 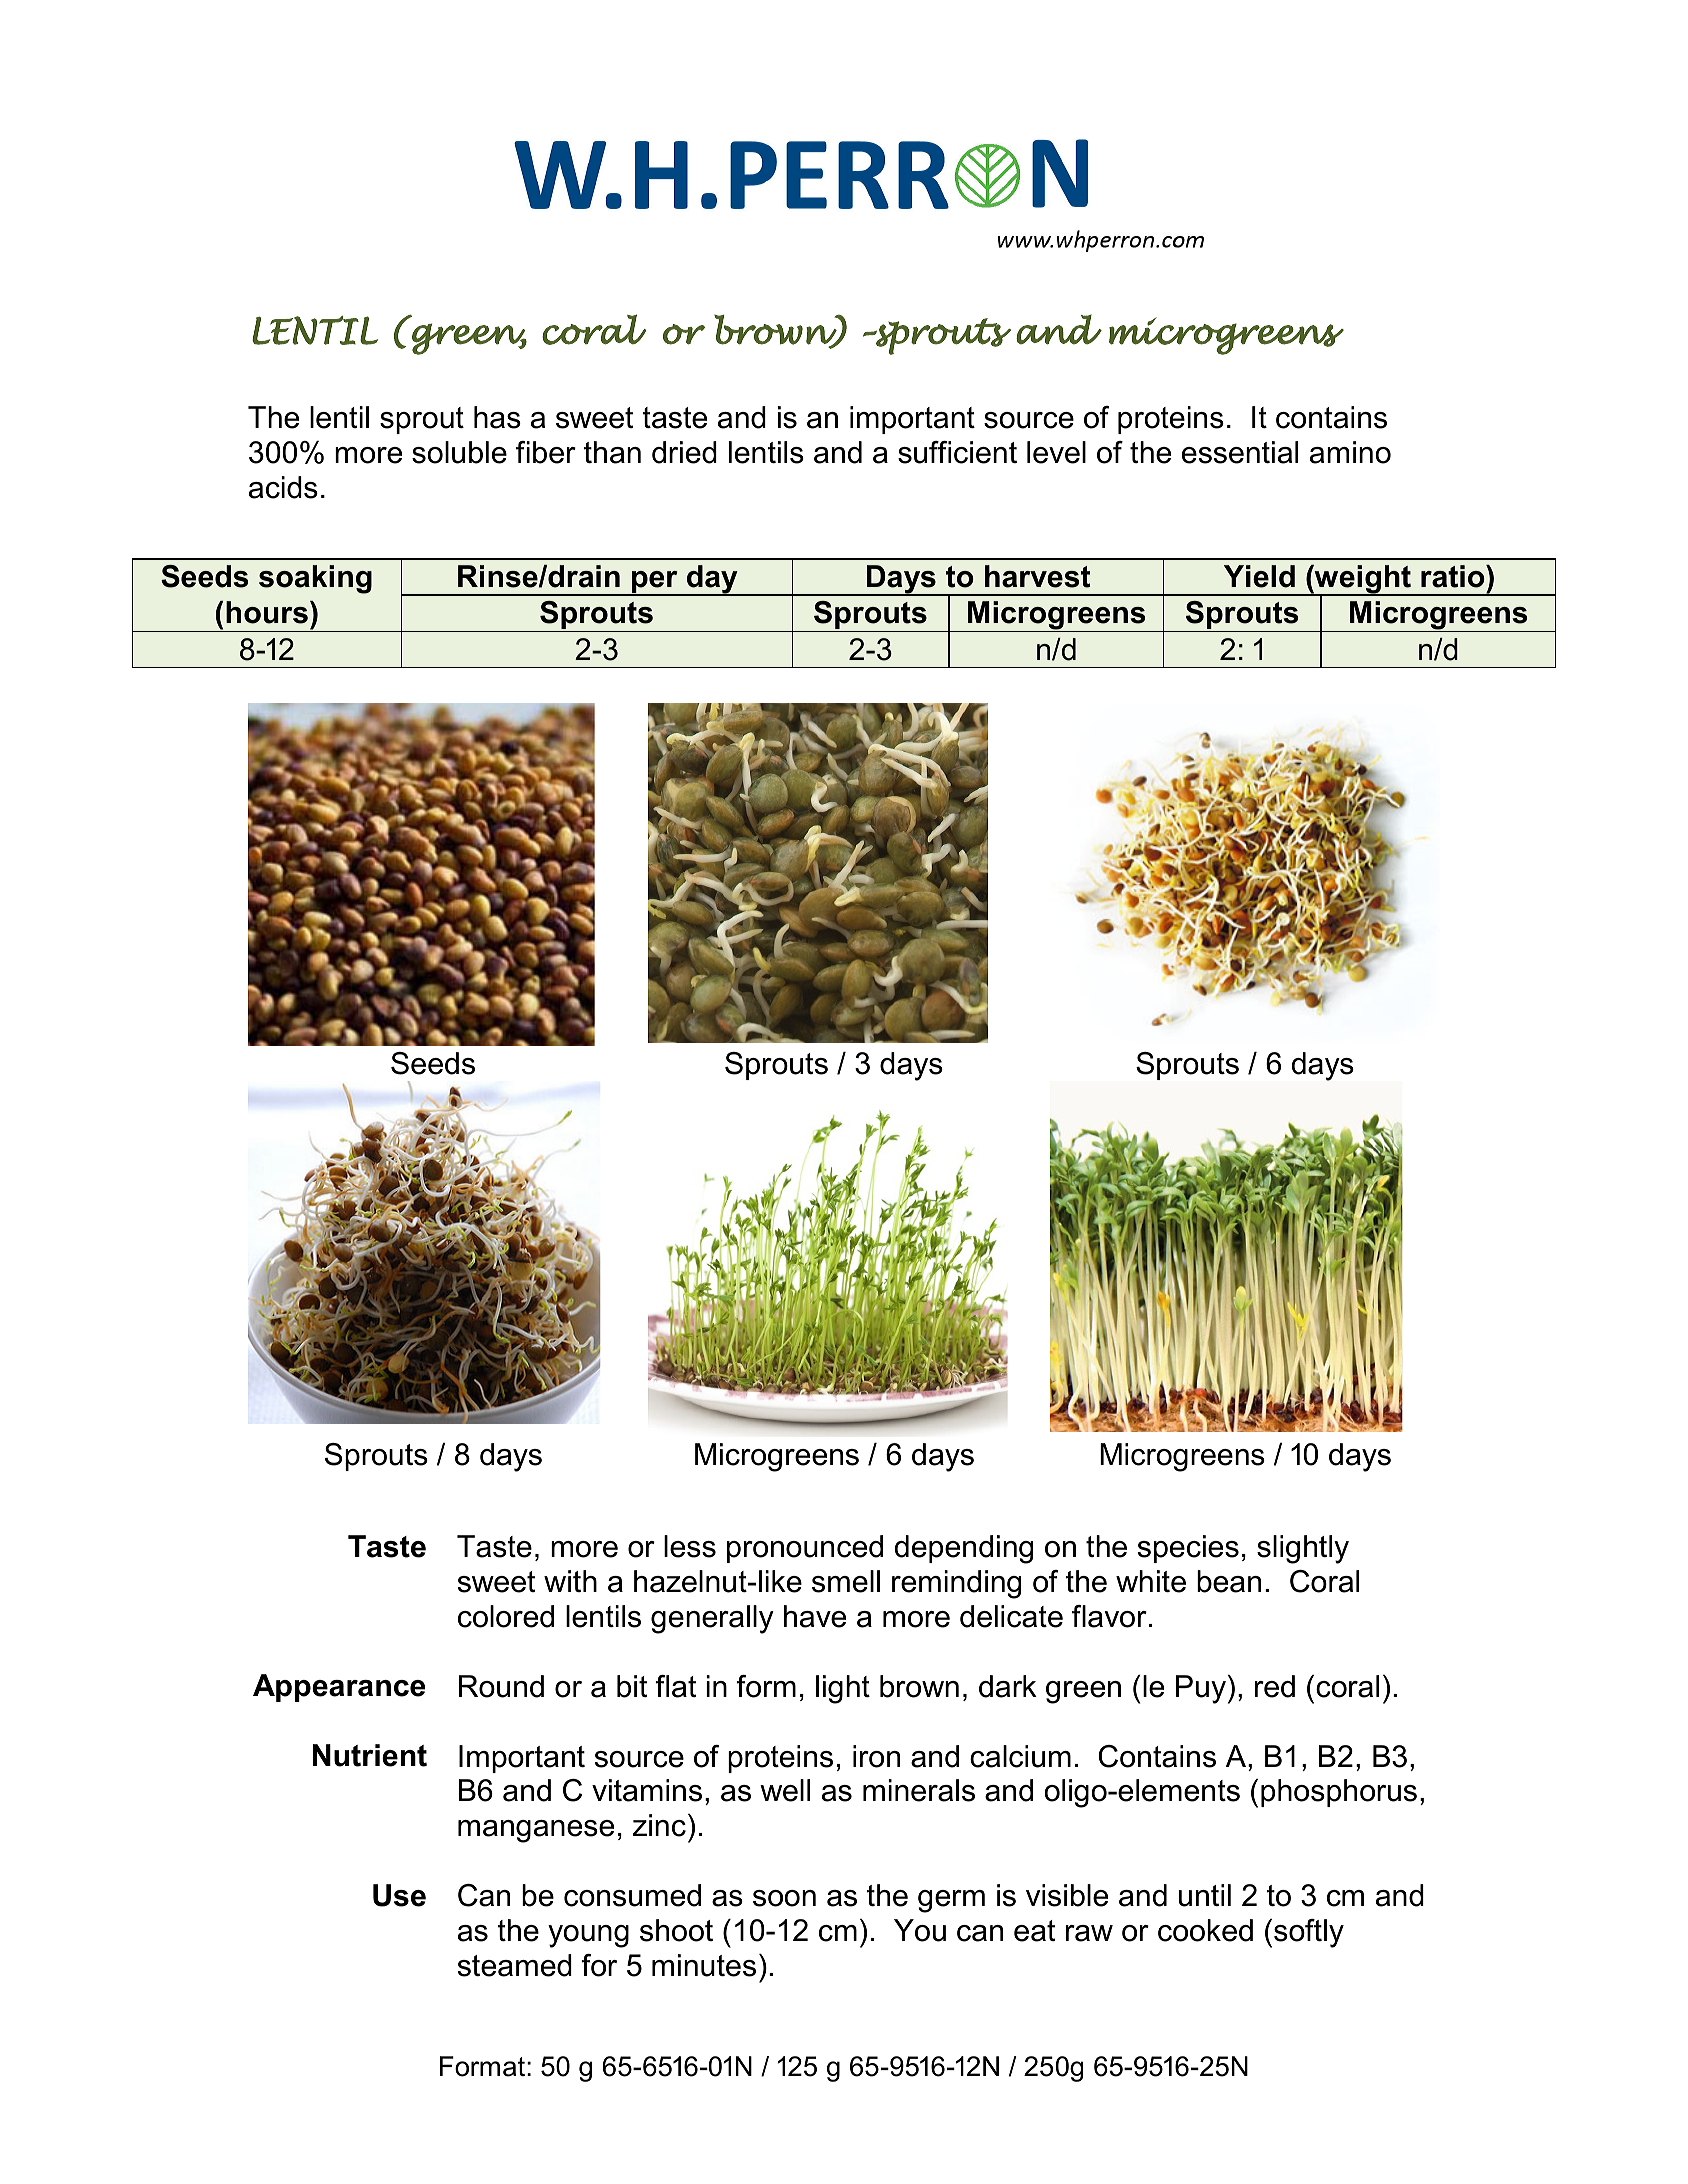 I want to click on soluble, so click(x=459, y=452).
